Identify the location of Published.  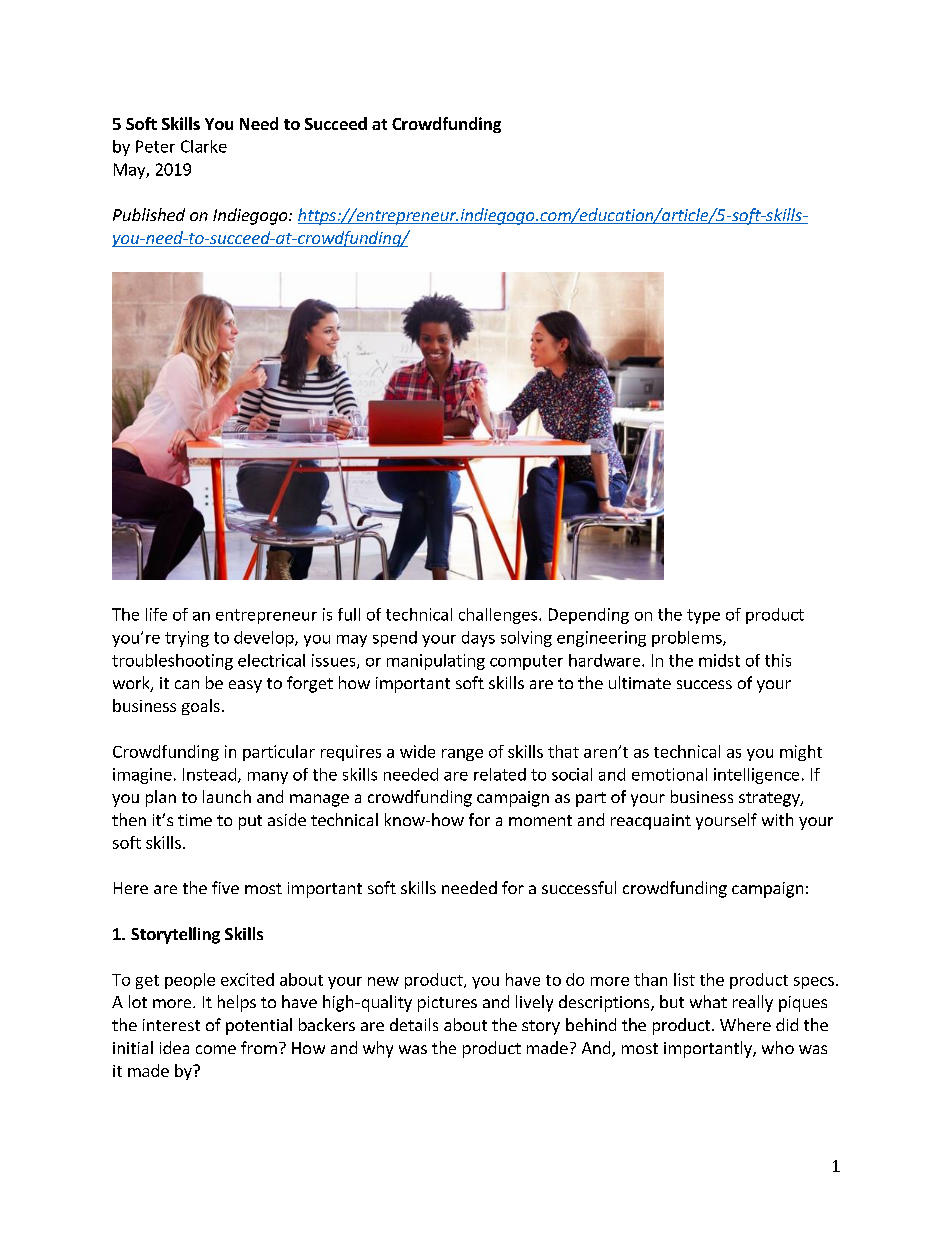
(149, 214).
